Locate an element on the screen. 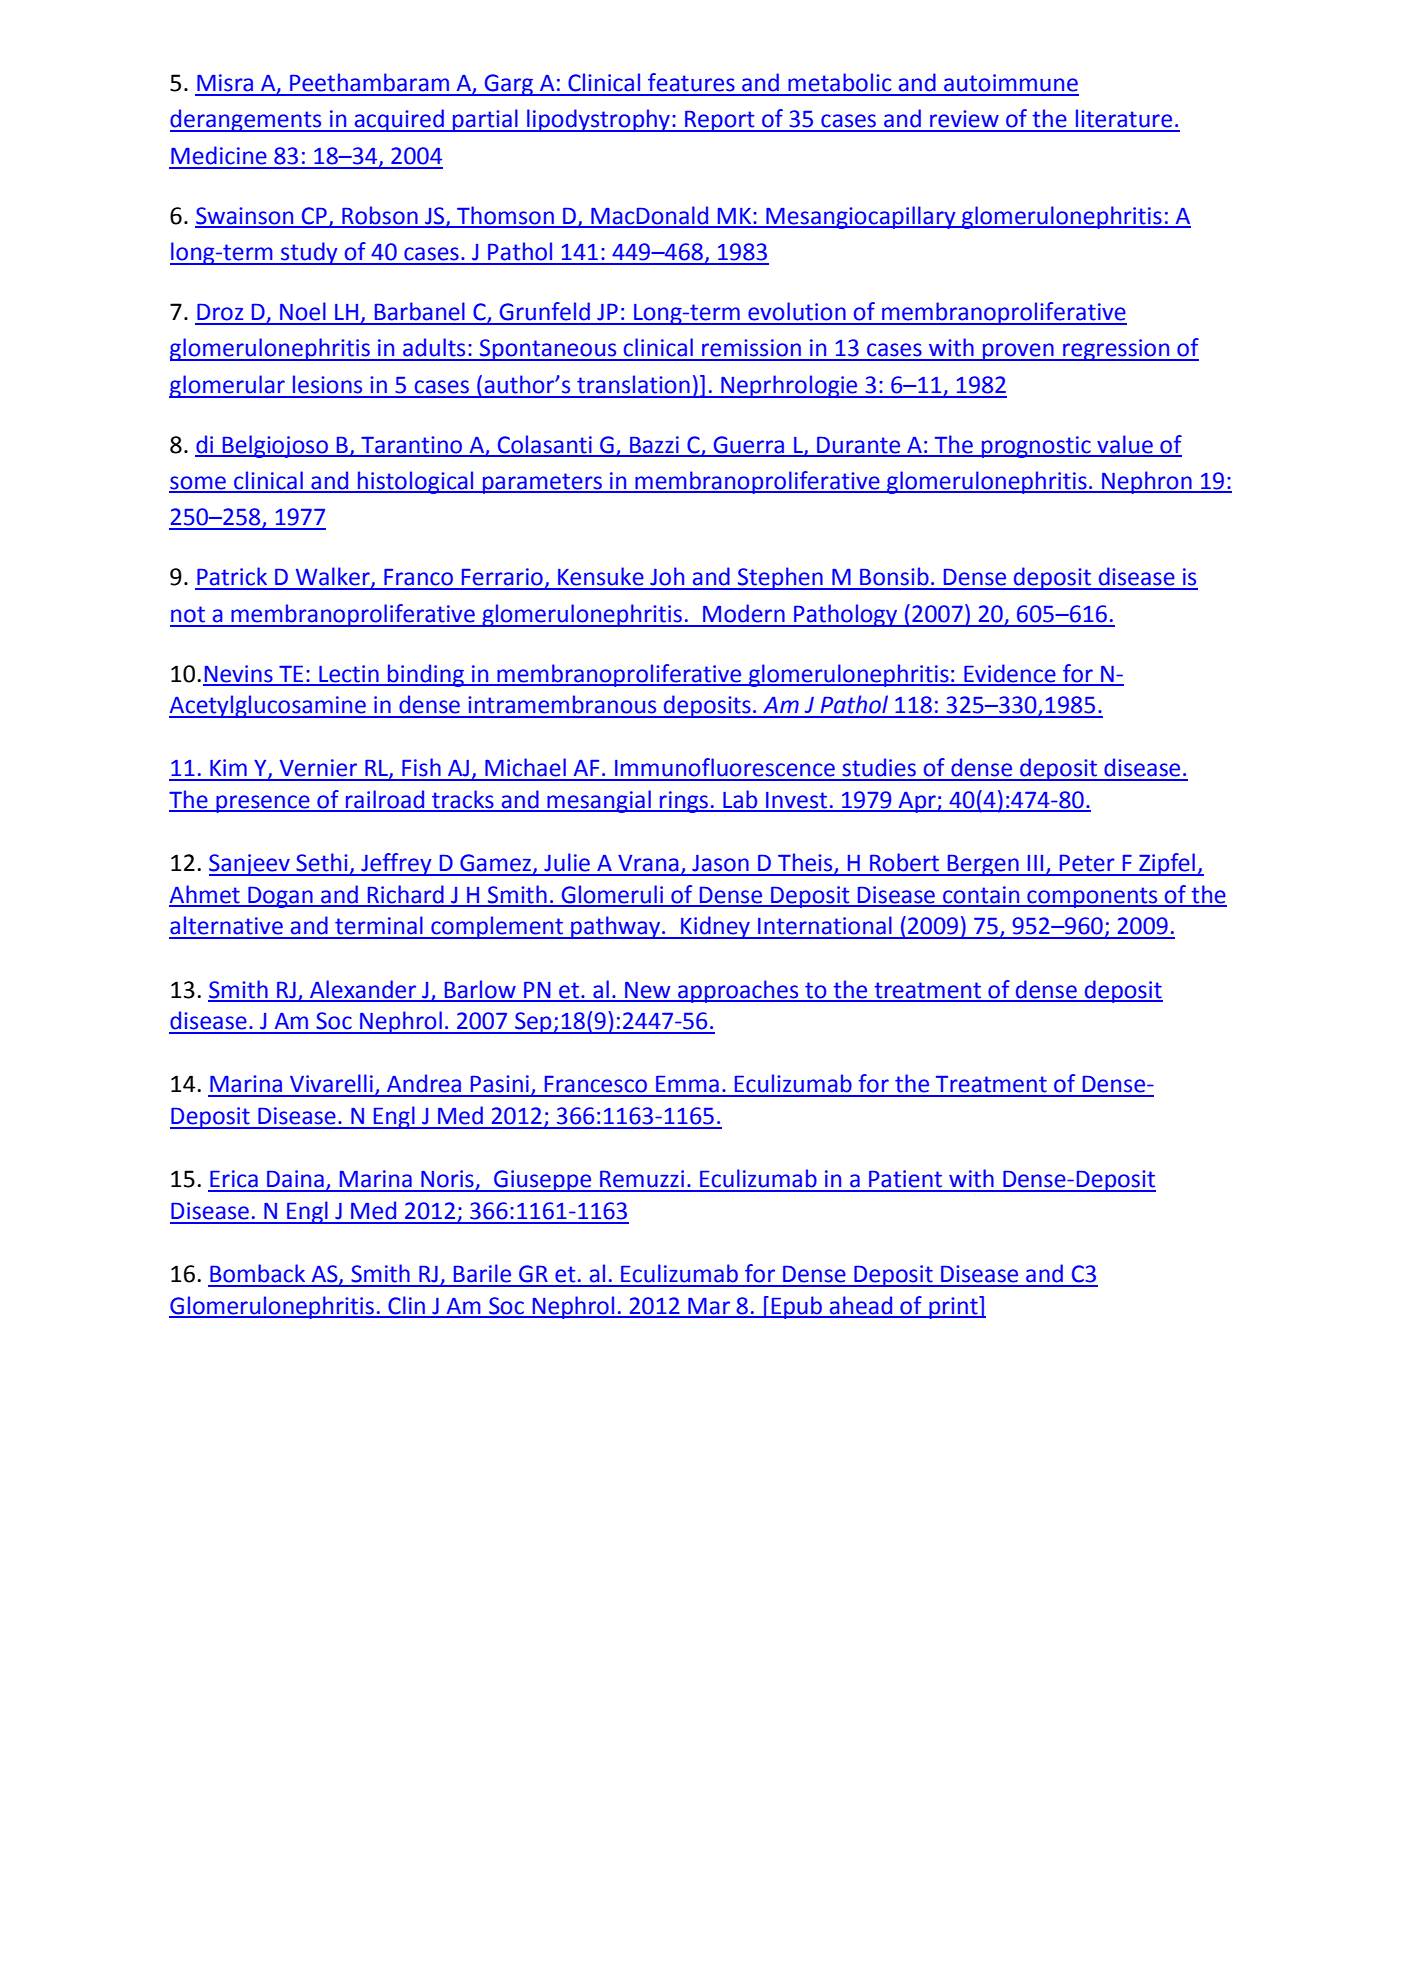 The image size is (1402, 1982). Giuseppe is located at coordinates (543, 1181).
